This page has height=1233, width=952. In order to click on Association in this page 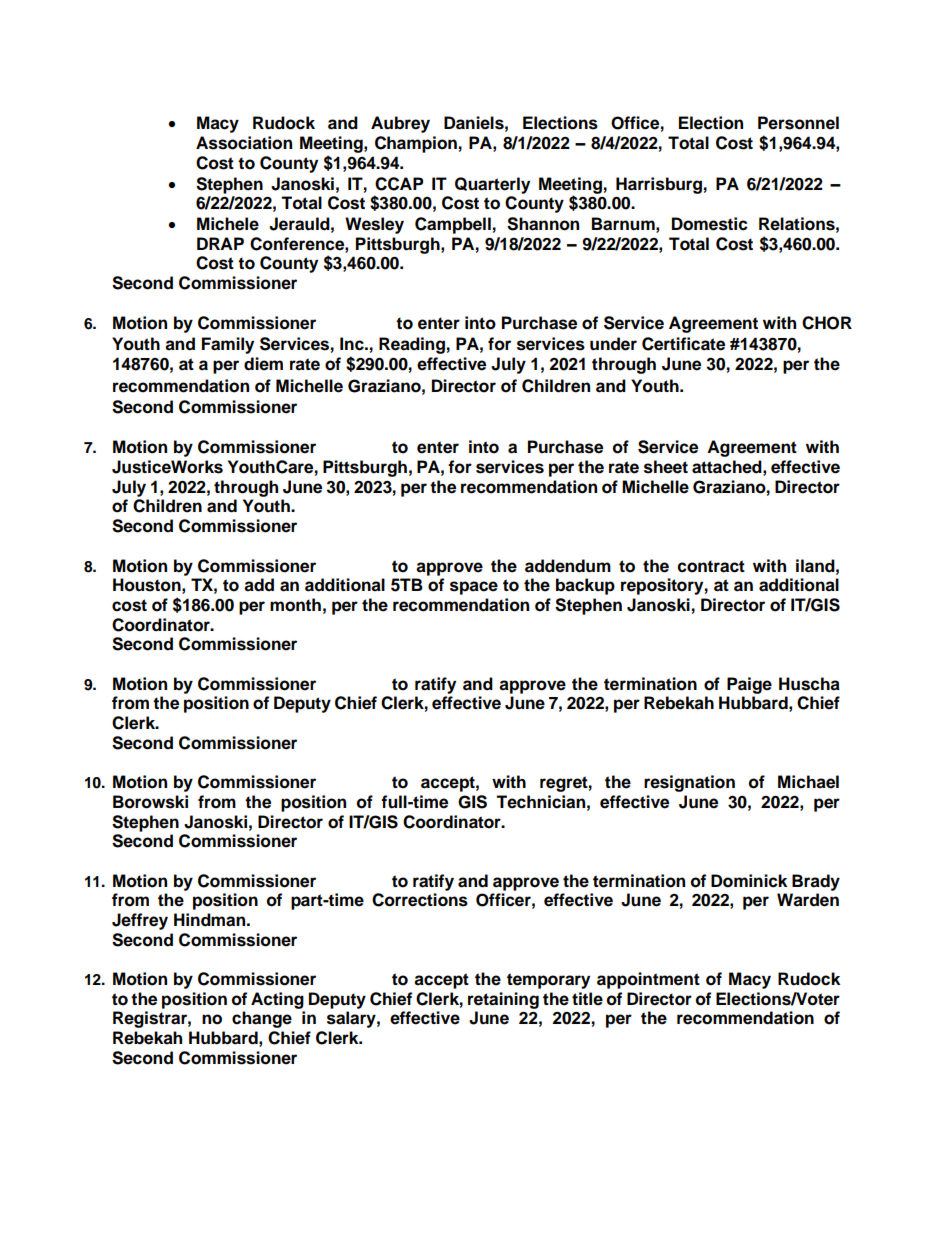, I will do `click(244, 143)`.
